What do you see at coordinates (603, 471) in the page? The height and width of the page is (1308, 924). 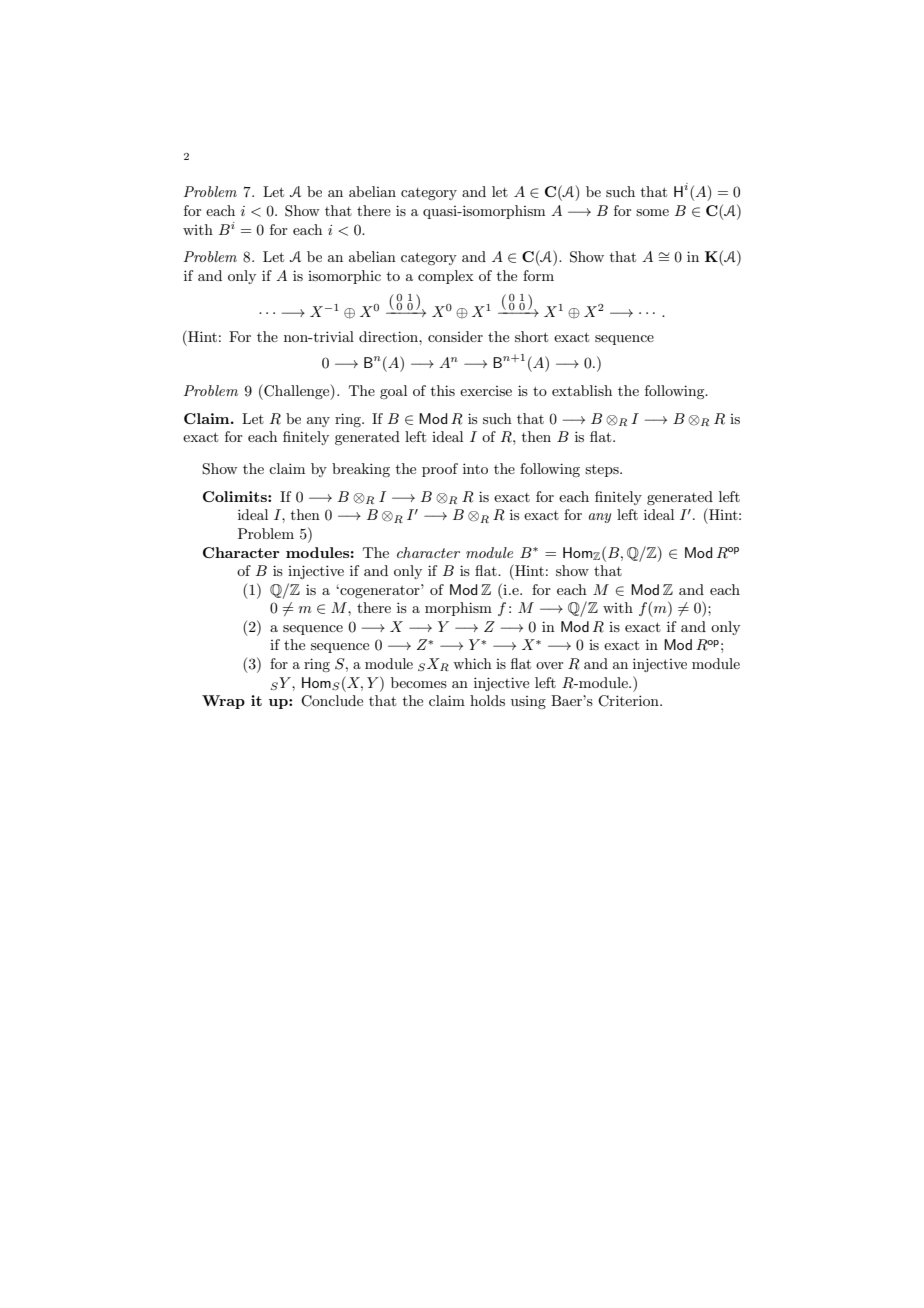 I see `steps` at bounding box center [603, 471].
